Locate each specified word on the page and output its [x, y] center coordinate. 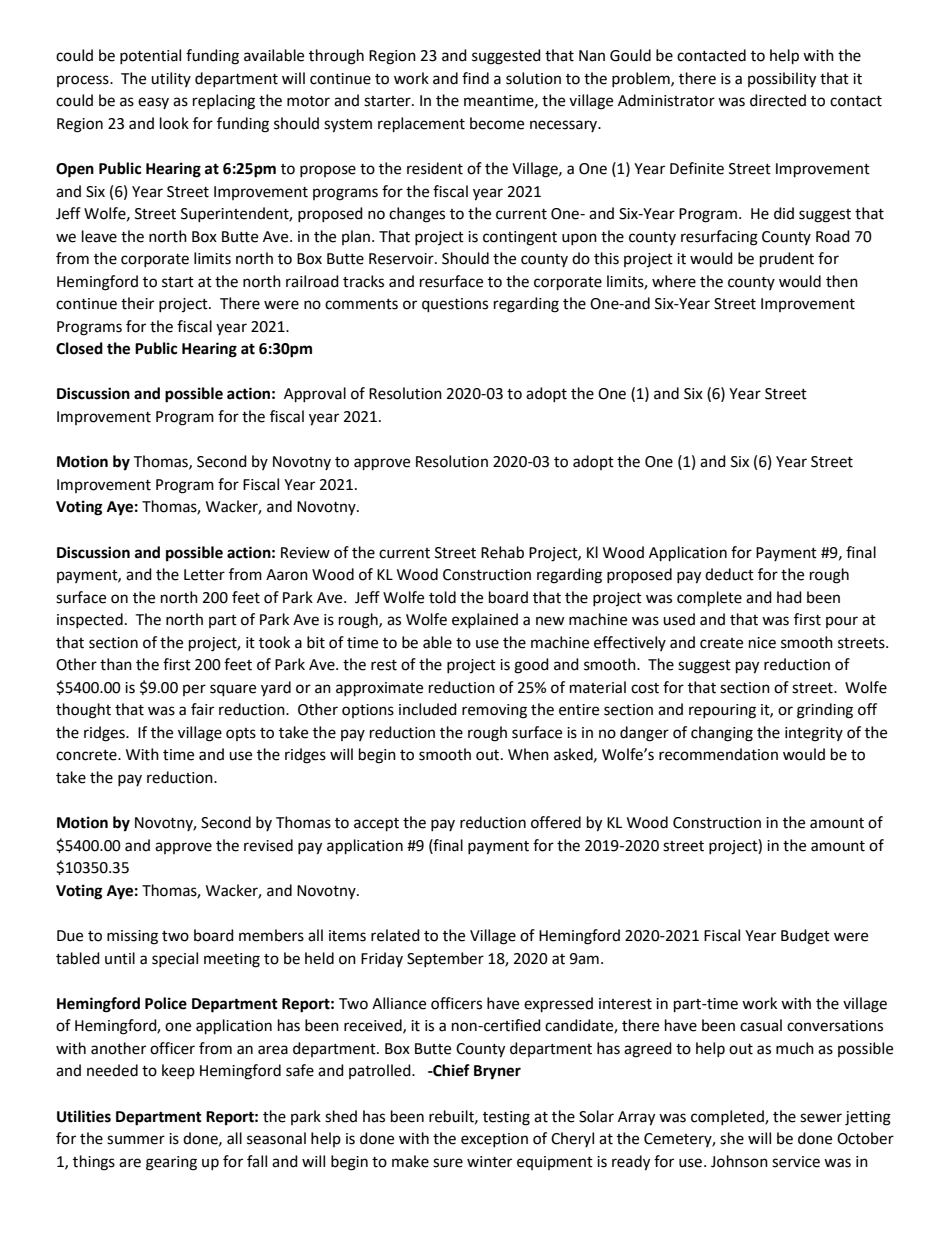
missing [132, 937]
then [842, 281]
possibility [782, 80]
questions [455, 305]
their [137, 303]
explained [485, 620]
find [475, 78]
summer [136, 1140]
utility [171, 79]
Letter [204, 575]
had [789, 597]
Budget [805, 937]
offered [556, 822]
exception [494, 1140]
